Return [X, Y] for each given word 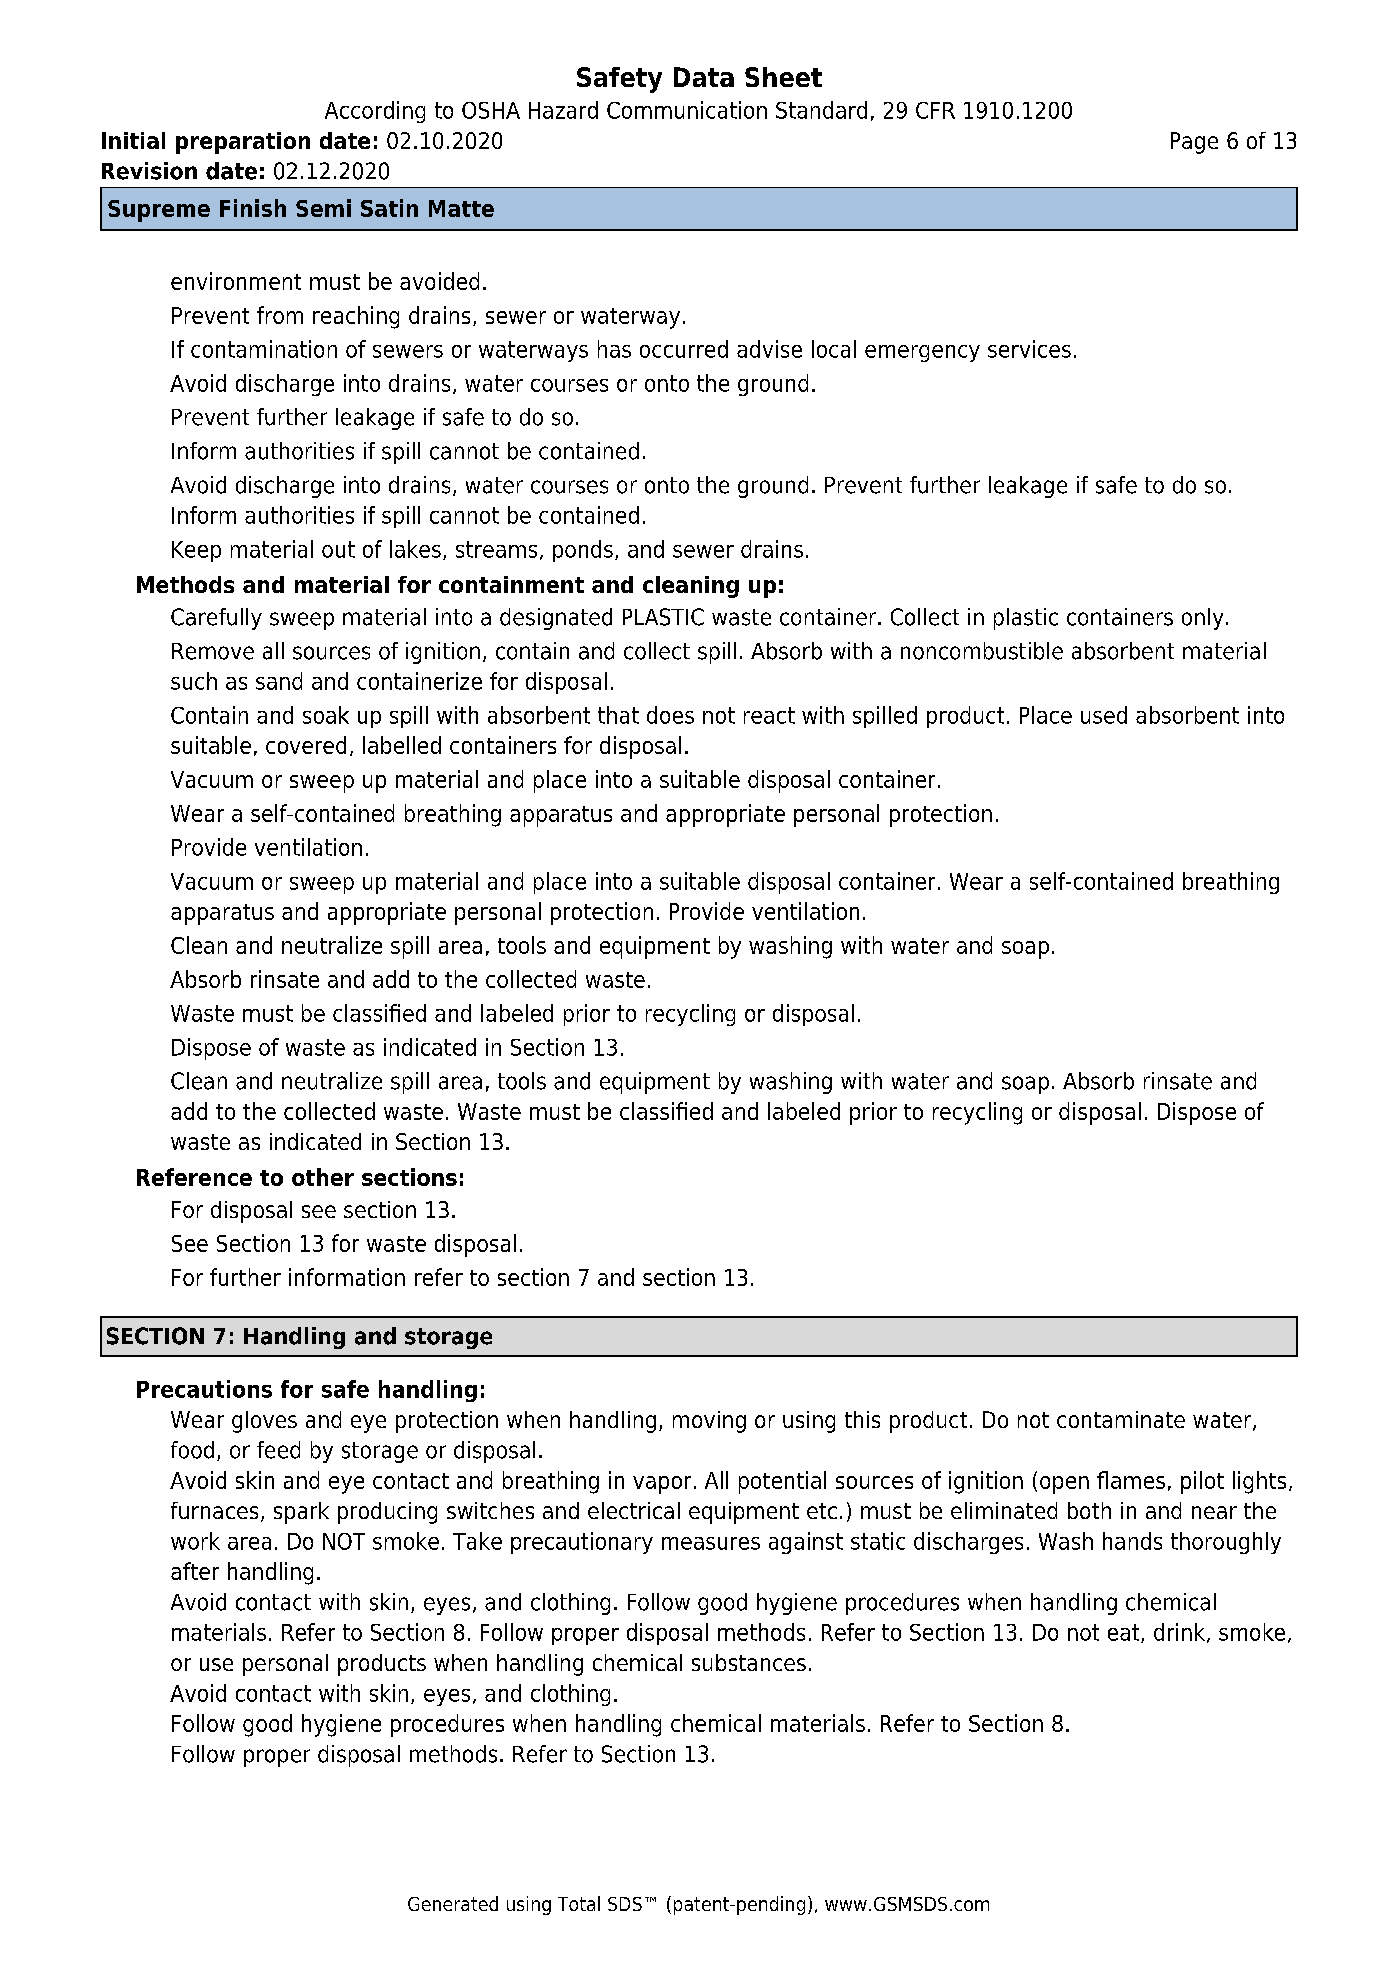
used [1104, 715]
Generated [453, 1903]
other [323, 1177]
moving [709, 1422]
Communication [687, 110]
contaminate [1121, 1419]
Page [1194, 143]
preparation [243, 143]
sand [279, 681]
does [670, 715]
